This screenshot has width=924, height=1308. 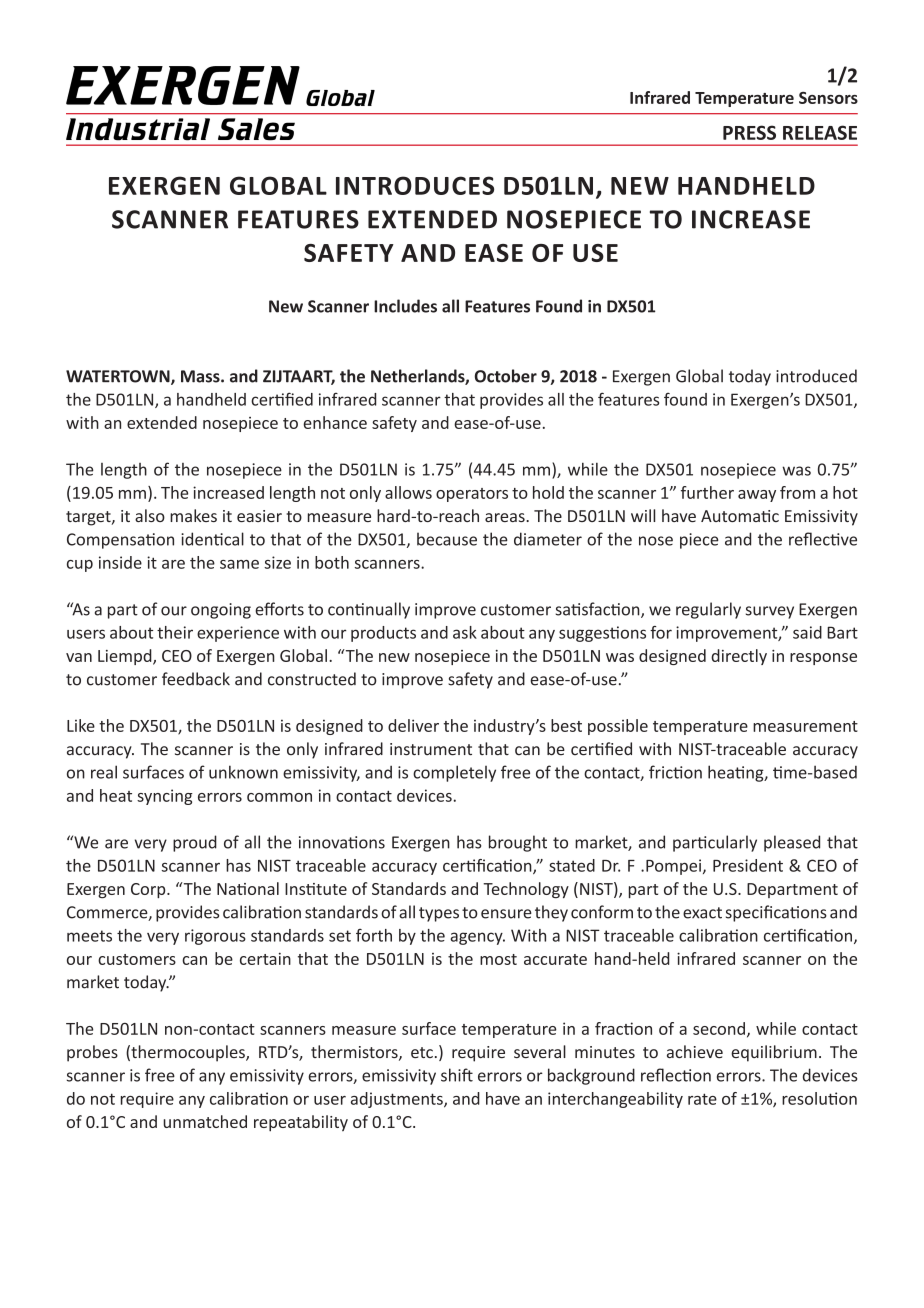 What do you see at coordinates (415, 185) in the screenshot?
I see `INTRODUCES` at bounding box center [415, 185].
